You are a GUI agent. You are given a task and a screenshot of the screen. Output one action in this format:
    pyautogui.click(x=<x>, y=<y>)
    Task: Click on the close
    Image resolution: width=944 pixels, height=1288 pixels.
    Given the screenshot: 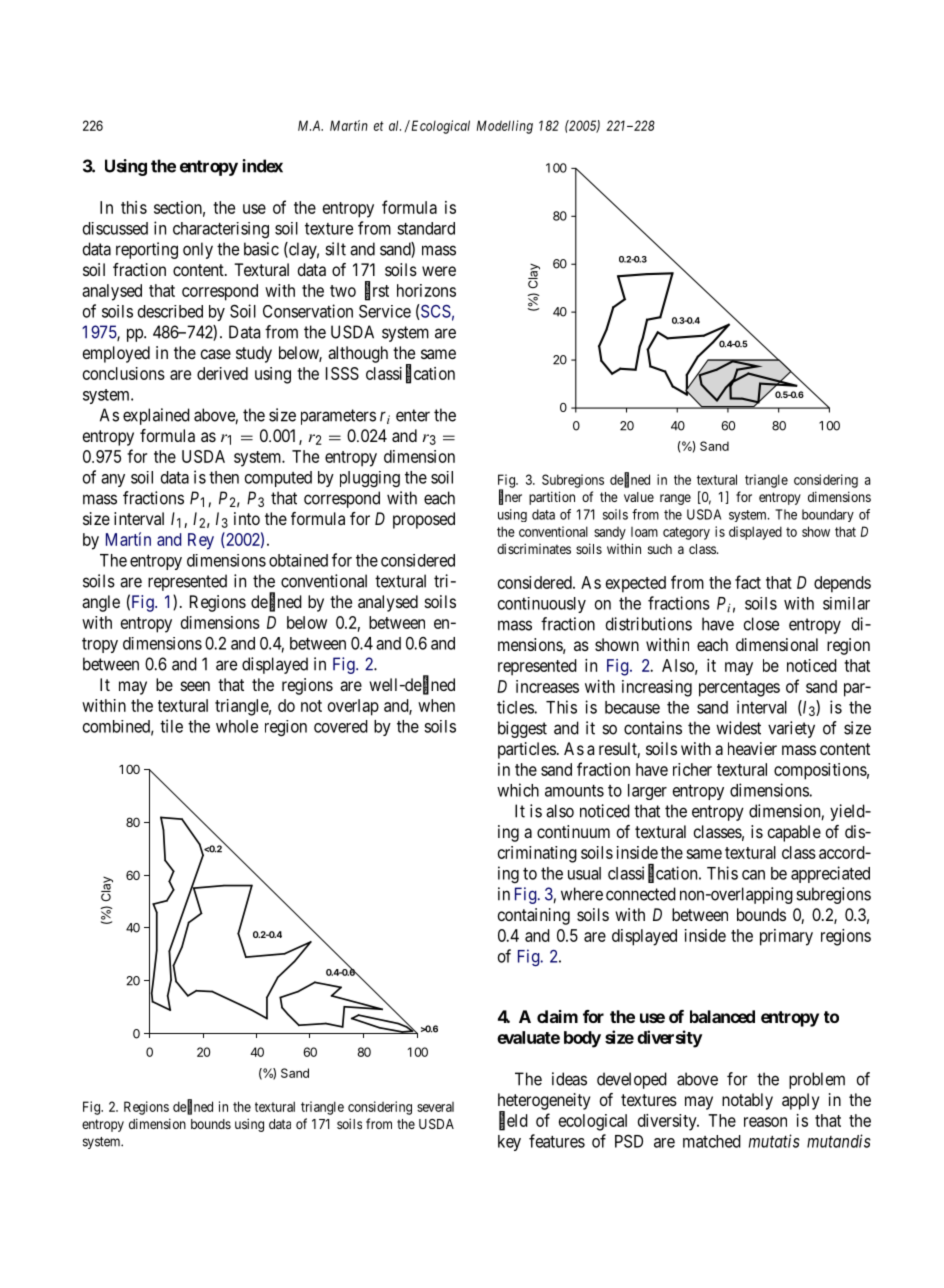 What is the action you would take?
    pyautogui.click(x=761, y=624)
